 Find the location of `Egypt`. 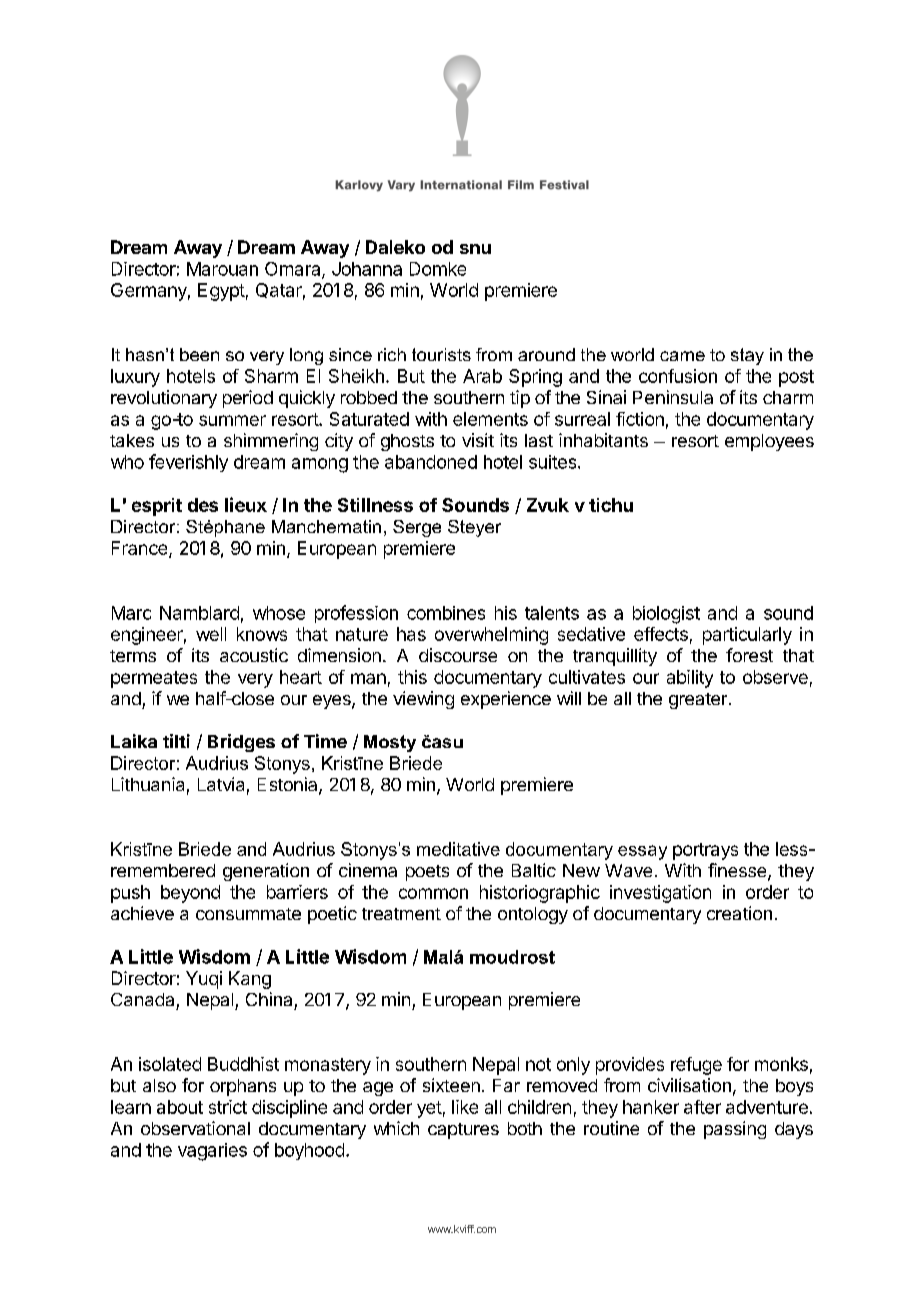

Egypt is located at coordinates (221, 292).
